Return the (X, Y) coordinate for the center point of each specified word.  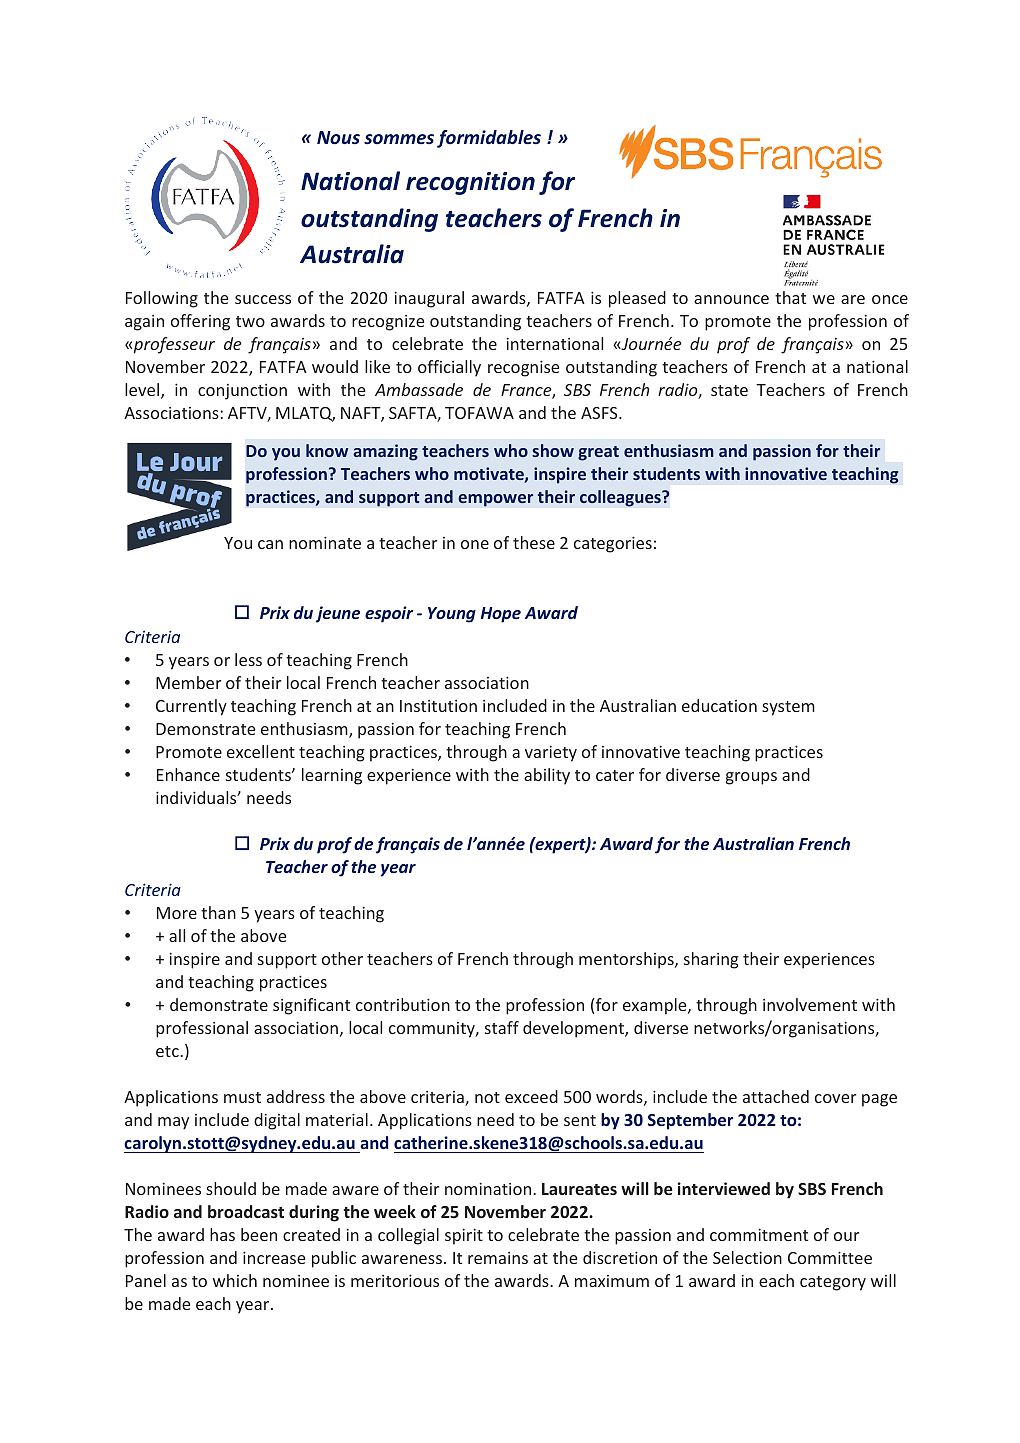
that (790, 297)
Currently (191, 707)
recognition (470, 183)
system (788, 708)
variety (551, 753)
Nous (338, 137)
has (222, 1234)
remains (498, 1258)
